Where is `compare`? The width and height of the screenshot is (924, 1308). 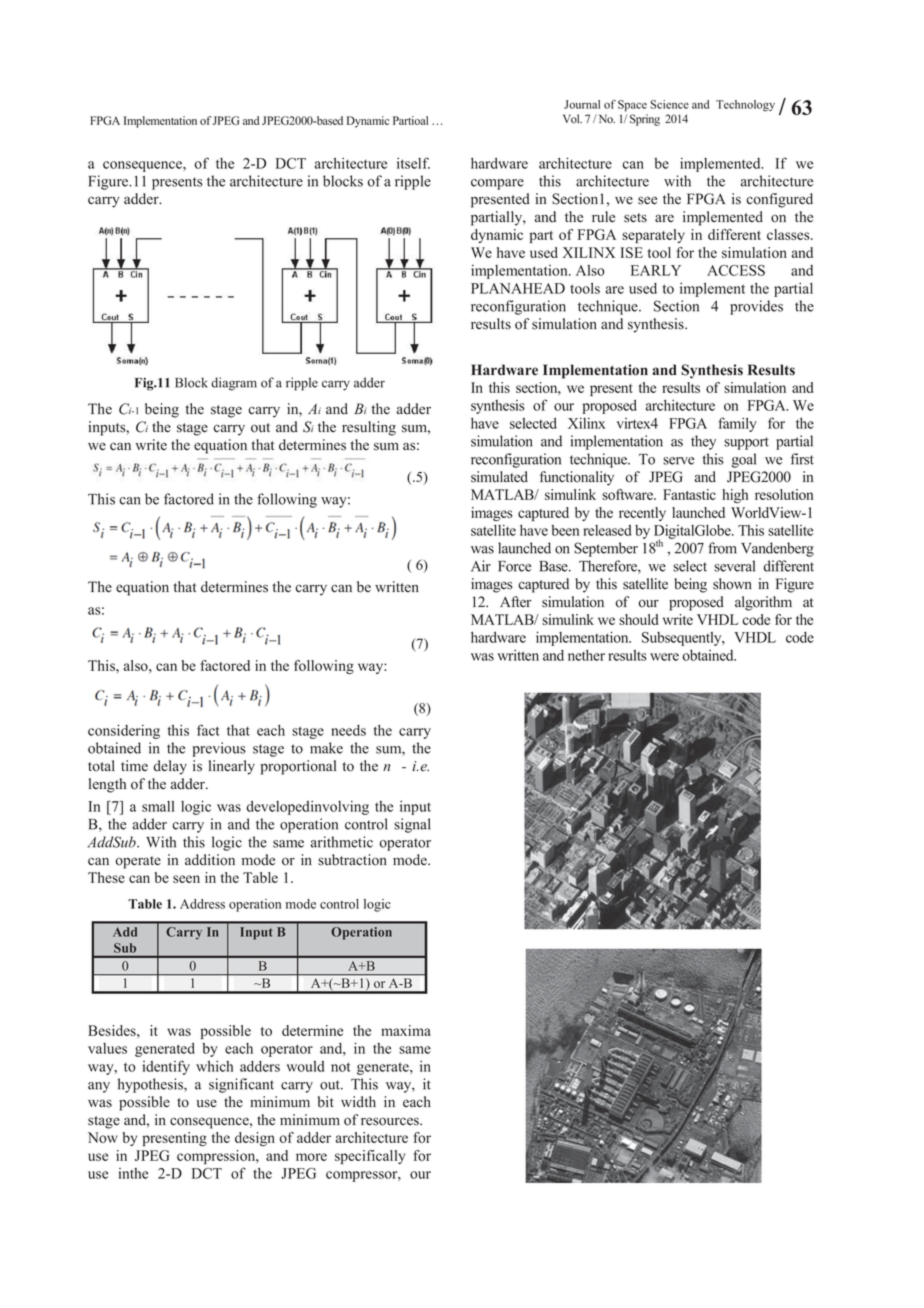
compare is located at coordinates (497, 184).
